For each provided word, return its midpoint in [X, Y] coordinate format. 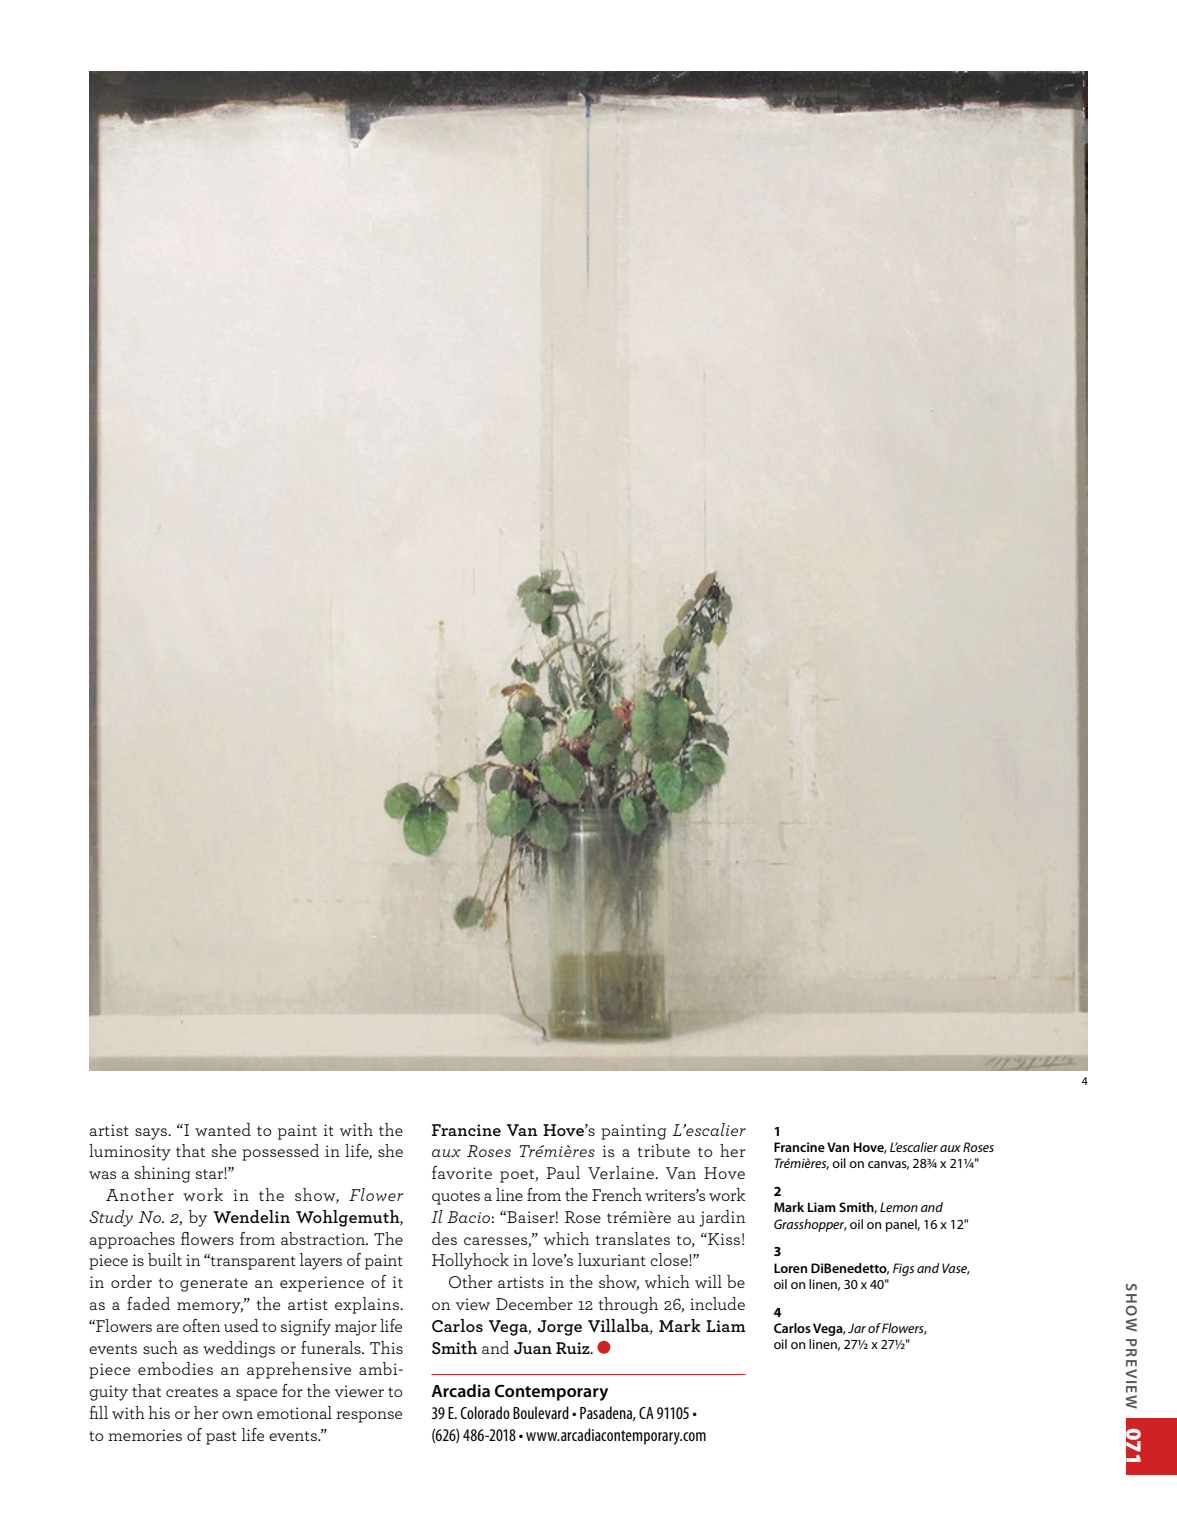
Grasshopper [810, 1225]
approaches [132, 1240]
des [444, 1238]
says [152, 1134]
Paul [563, 1172]
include [717, 1303]
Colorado [485, 1412]
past [221, 1438]
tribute [664, 1150]
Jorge [559, 1328]
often [201, 1325]
